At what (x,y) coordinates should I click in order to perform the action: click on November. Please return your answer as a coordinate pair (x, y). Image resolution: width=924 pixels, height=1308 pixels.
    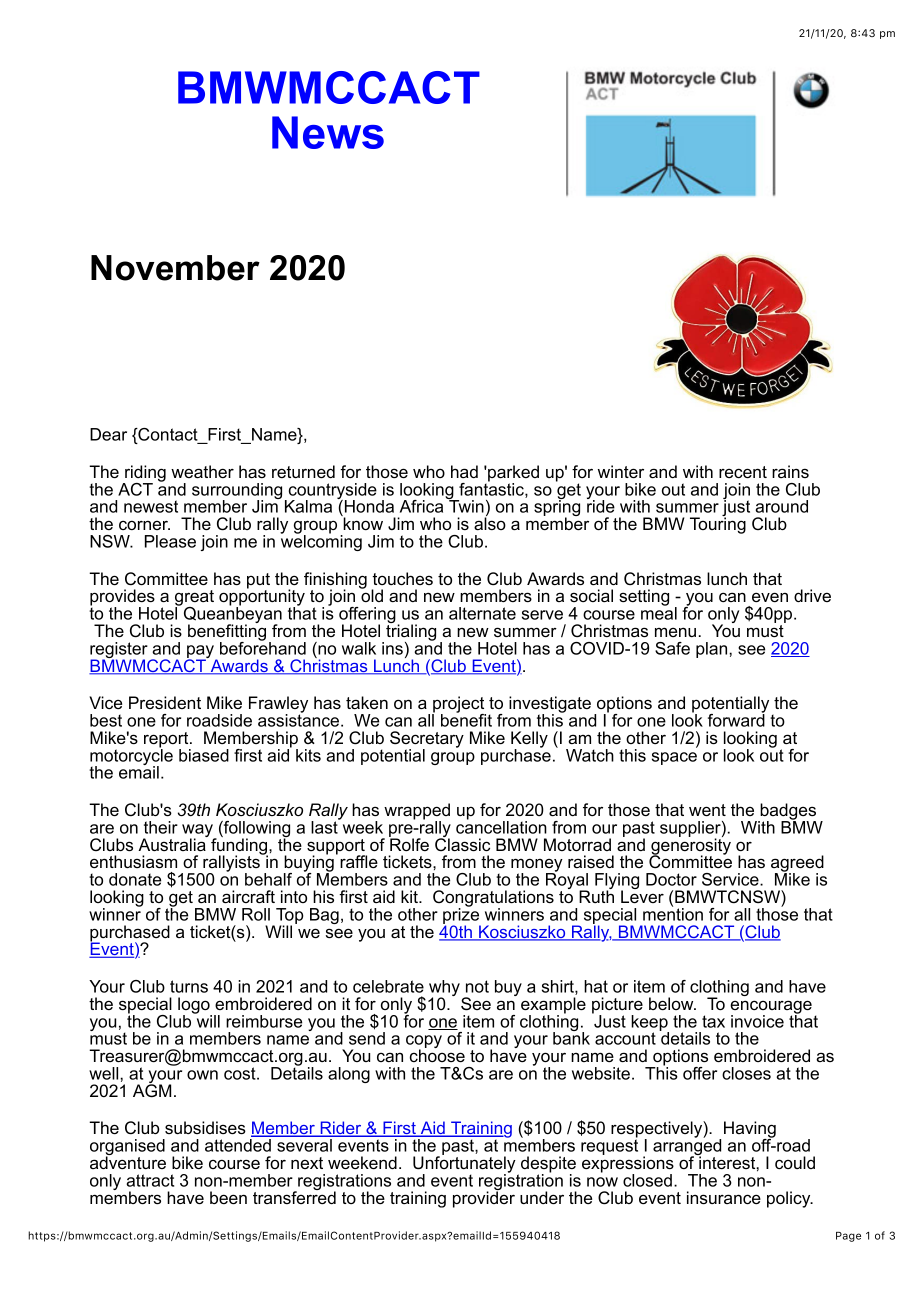
    Looking at the image, I should click on (175, 268).
